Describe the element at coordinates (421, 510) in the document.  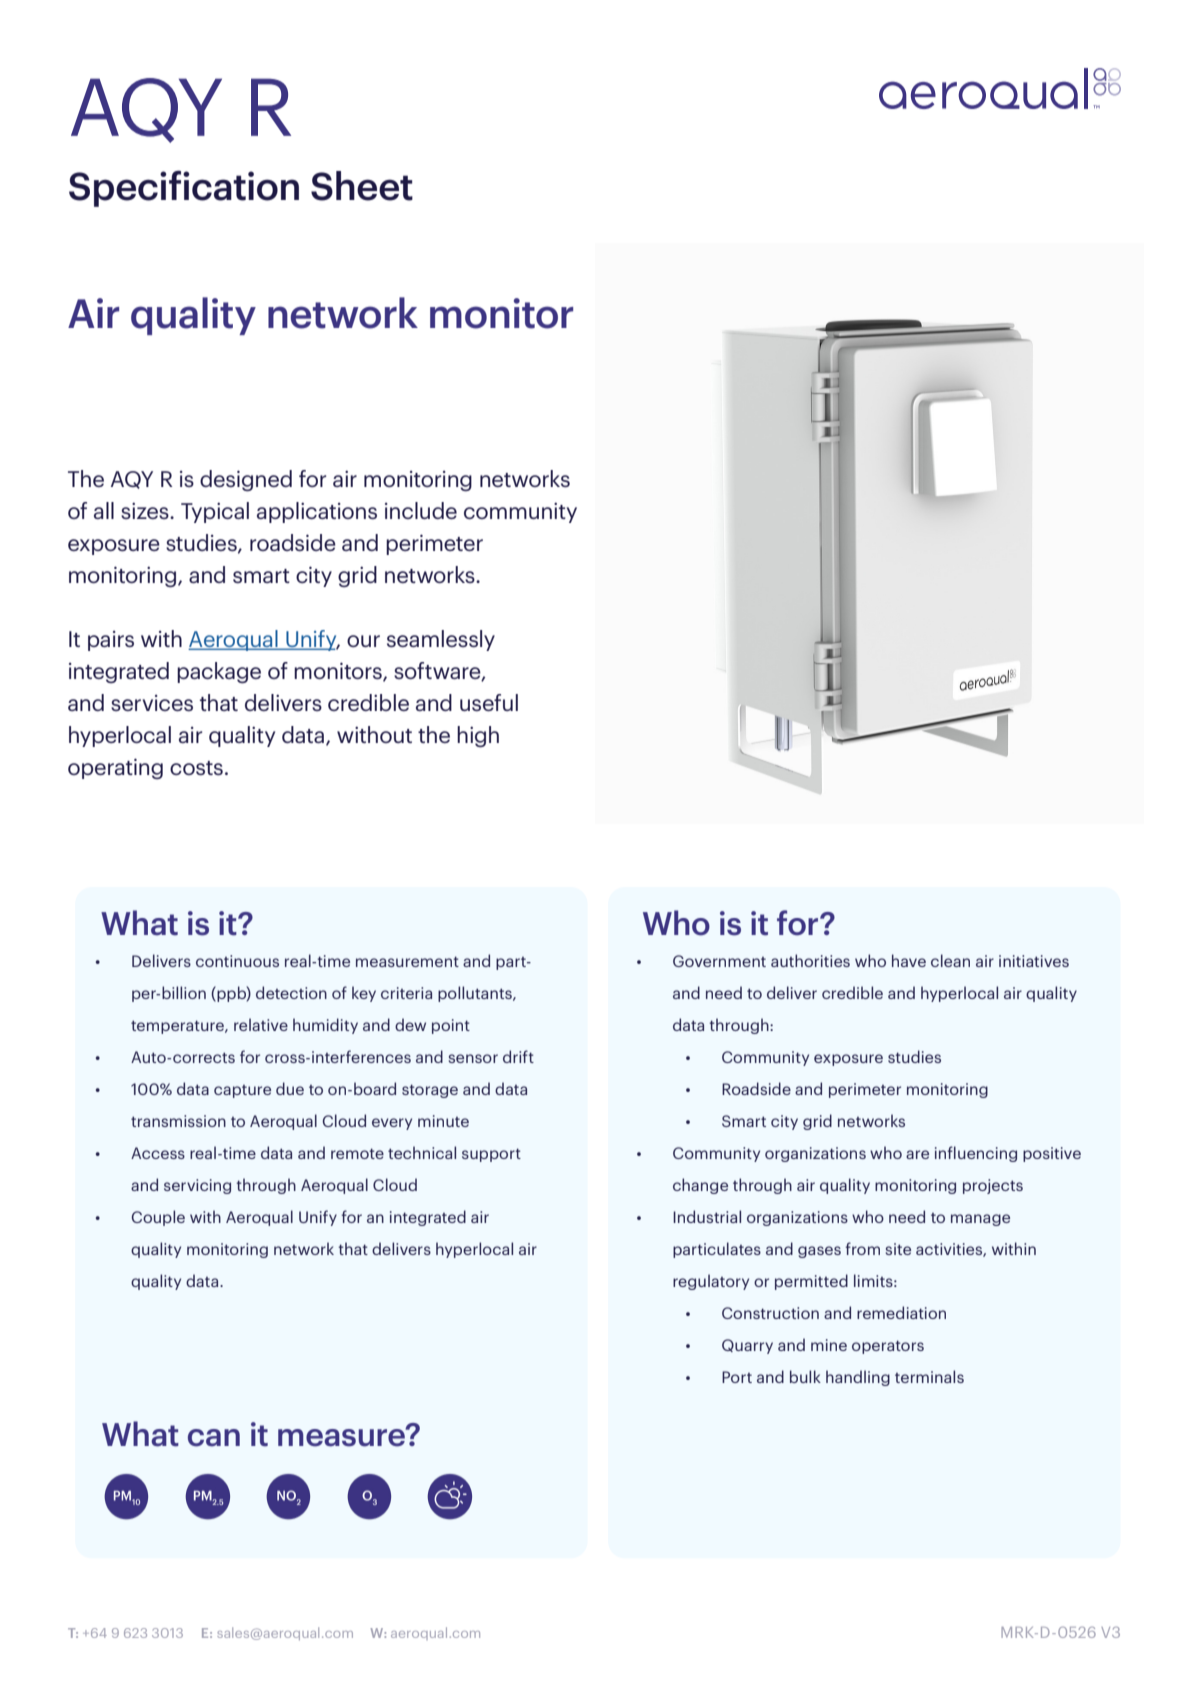
I see `include` at that location.
